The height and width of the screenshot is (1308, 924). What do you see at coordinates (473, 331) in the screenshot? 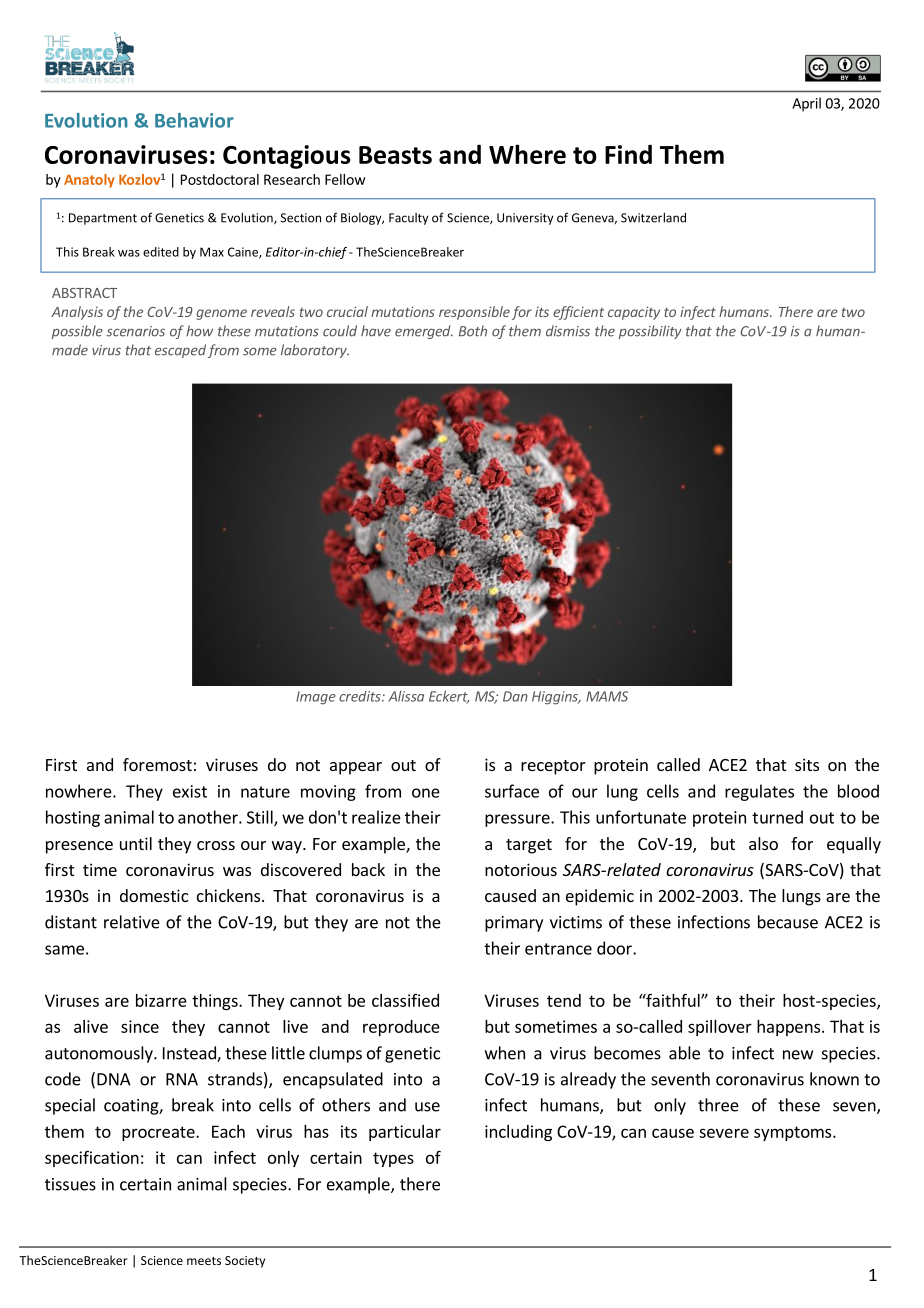
I see `Both` at bounding box center [473, 331].
